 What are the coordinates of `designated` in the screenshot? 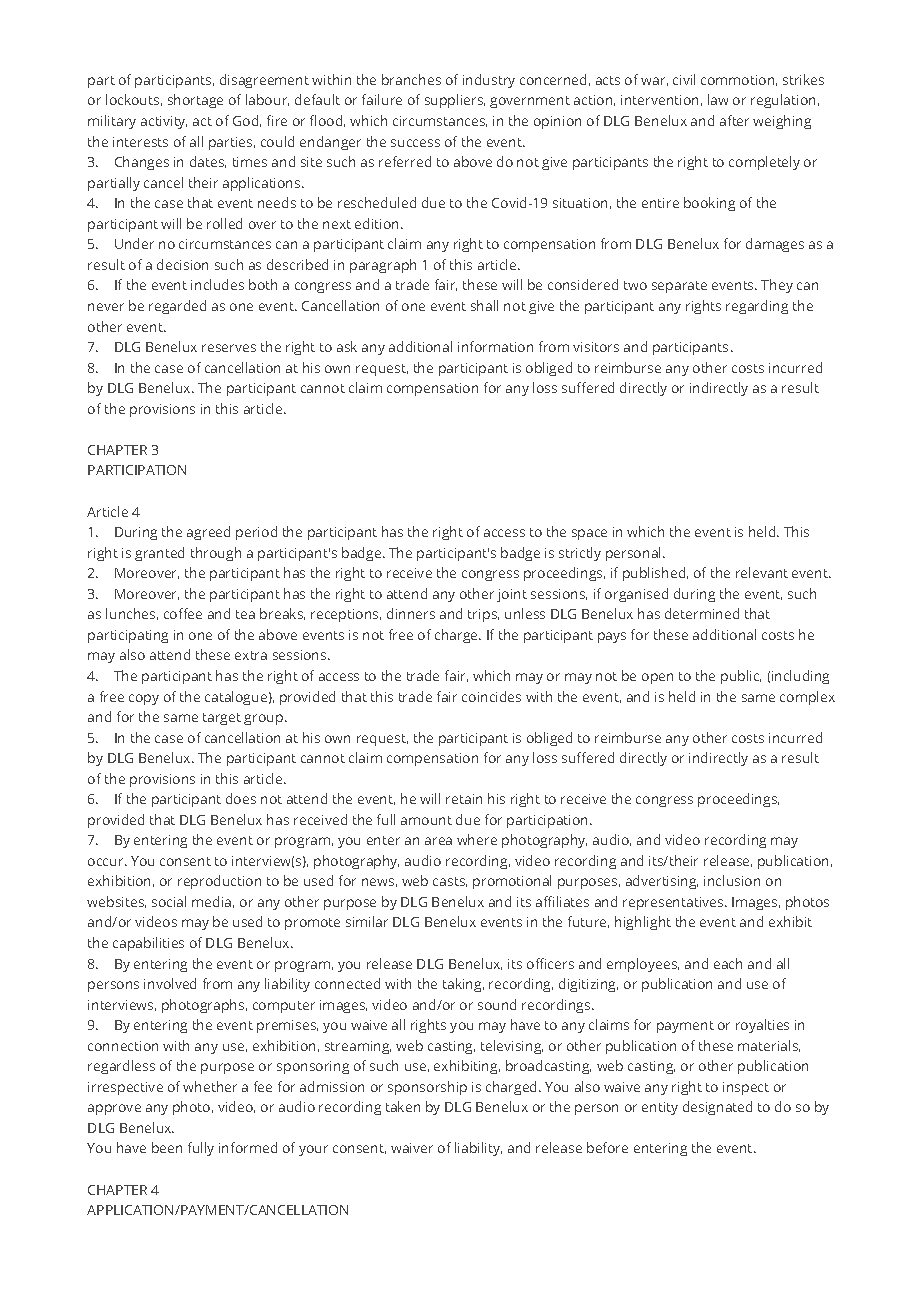 It's located at (717, 1108).
